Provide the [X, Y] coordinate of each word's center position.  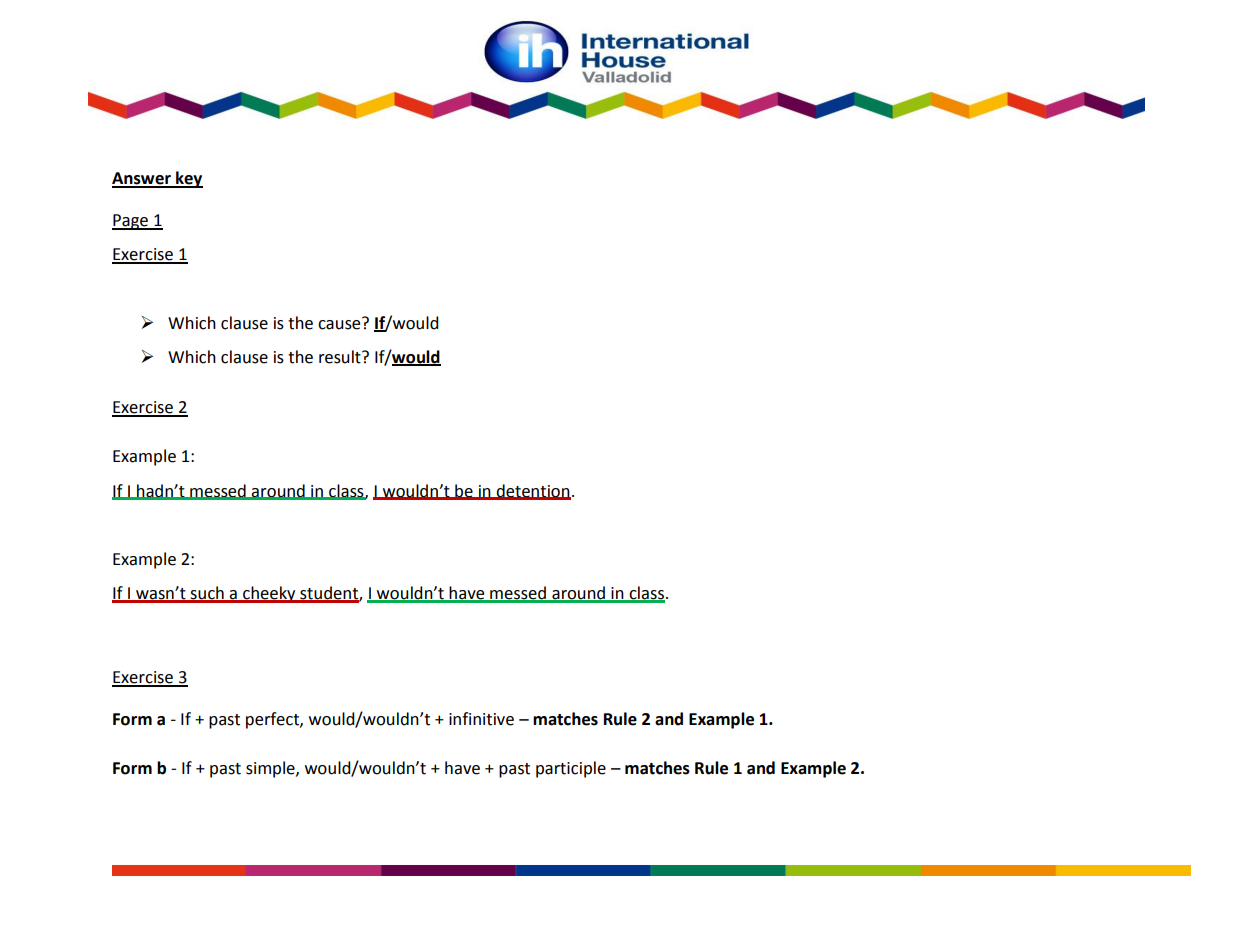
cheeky [269, 594]
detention [532, 491]
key [188, 179]
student [329, 594]
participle [571, 769]
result [341, 357]
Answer [142, 179]
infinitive [481, 719]
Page [131, 222]
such [207, 594]
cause [340, 323]
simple [271, 769]
